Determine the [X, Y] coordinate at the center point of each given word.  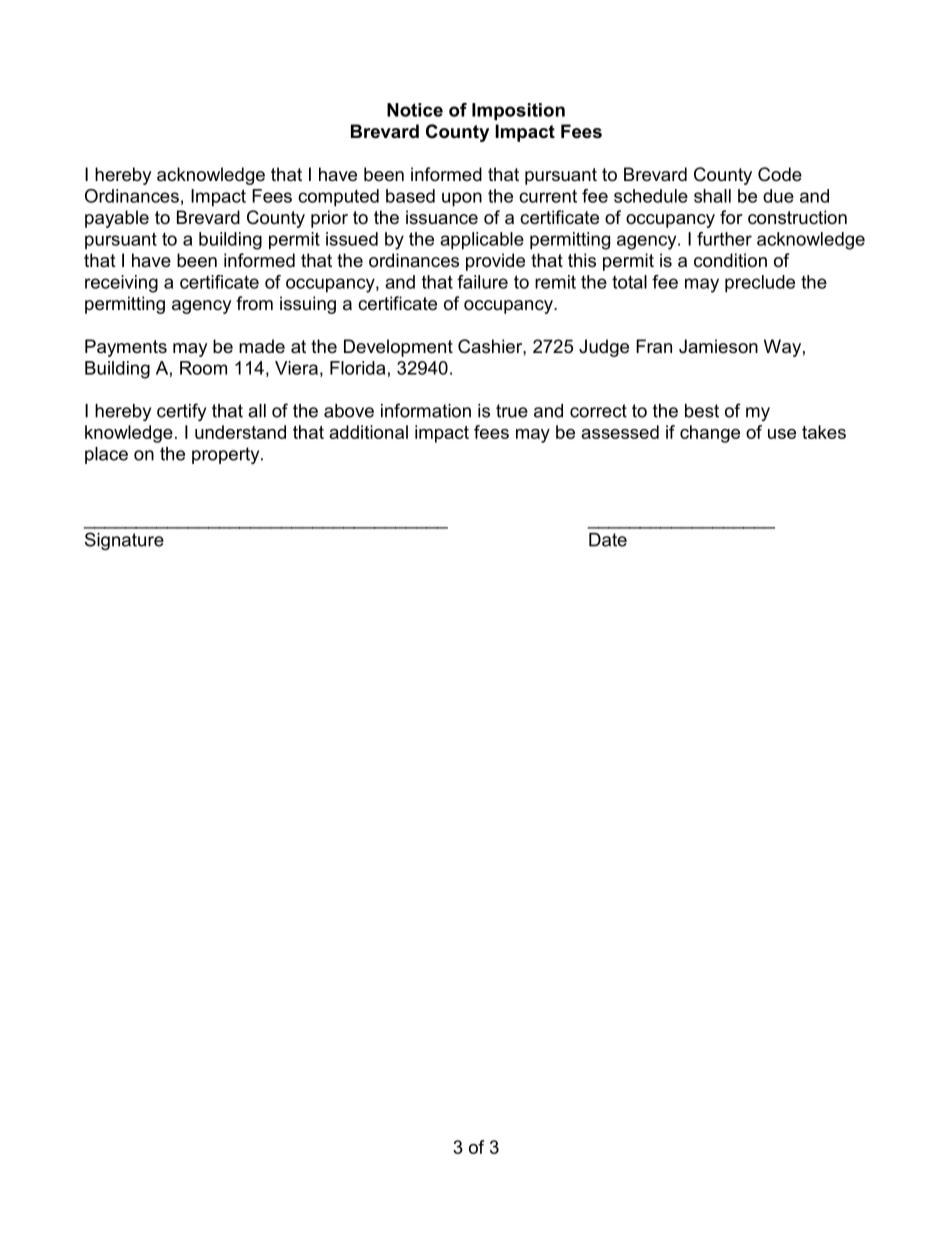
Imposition [518, 111]
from [254, 303]
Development [398, 348]
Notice [415, 110]
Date [608, 540]
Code [780, 174]
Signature [124, 541]
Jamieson [718, 346]
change [710, 434]
